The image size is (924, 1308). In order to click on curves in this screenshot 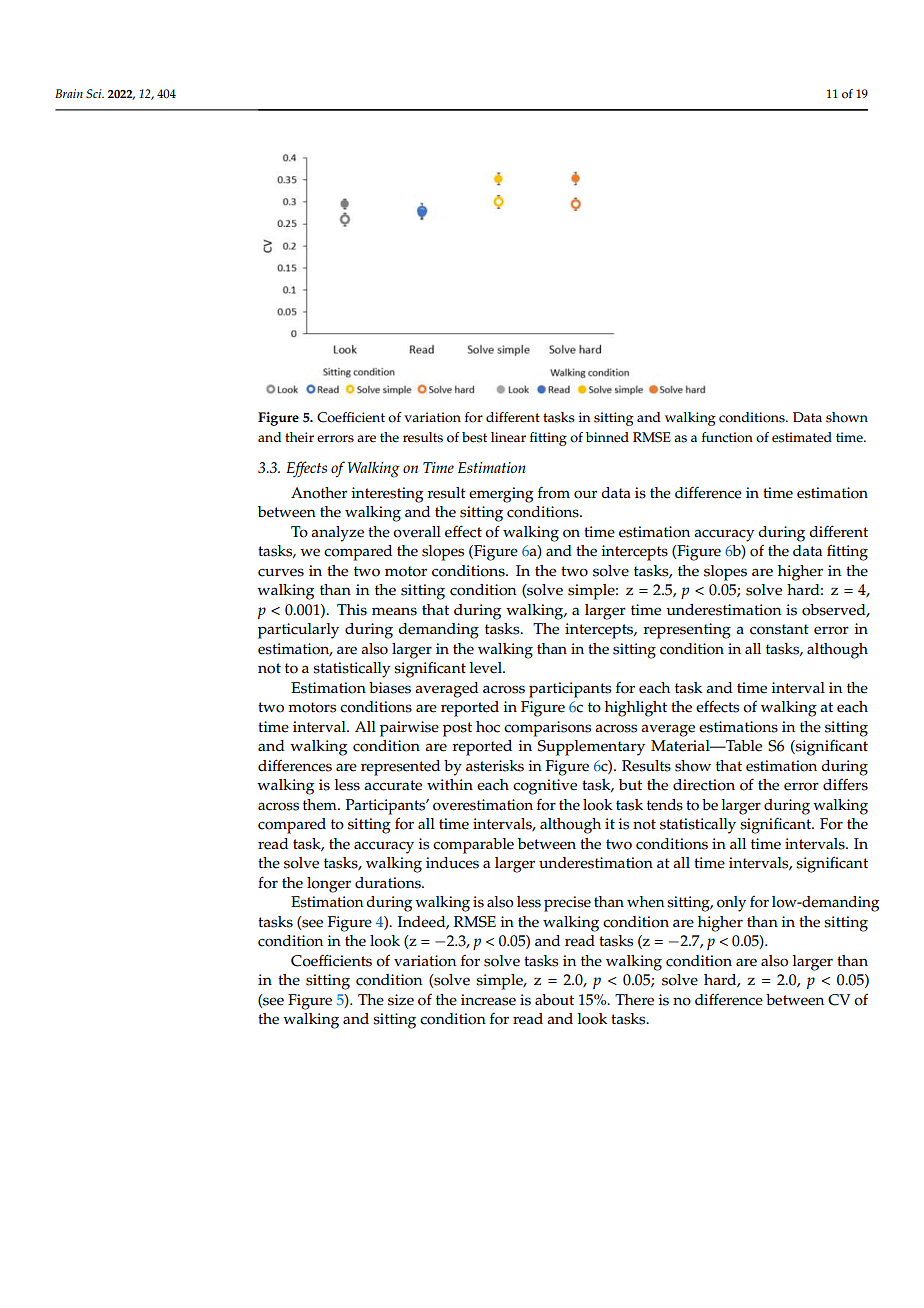, I will do `click(281, 572)`.
